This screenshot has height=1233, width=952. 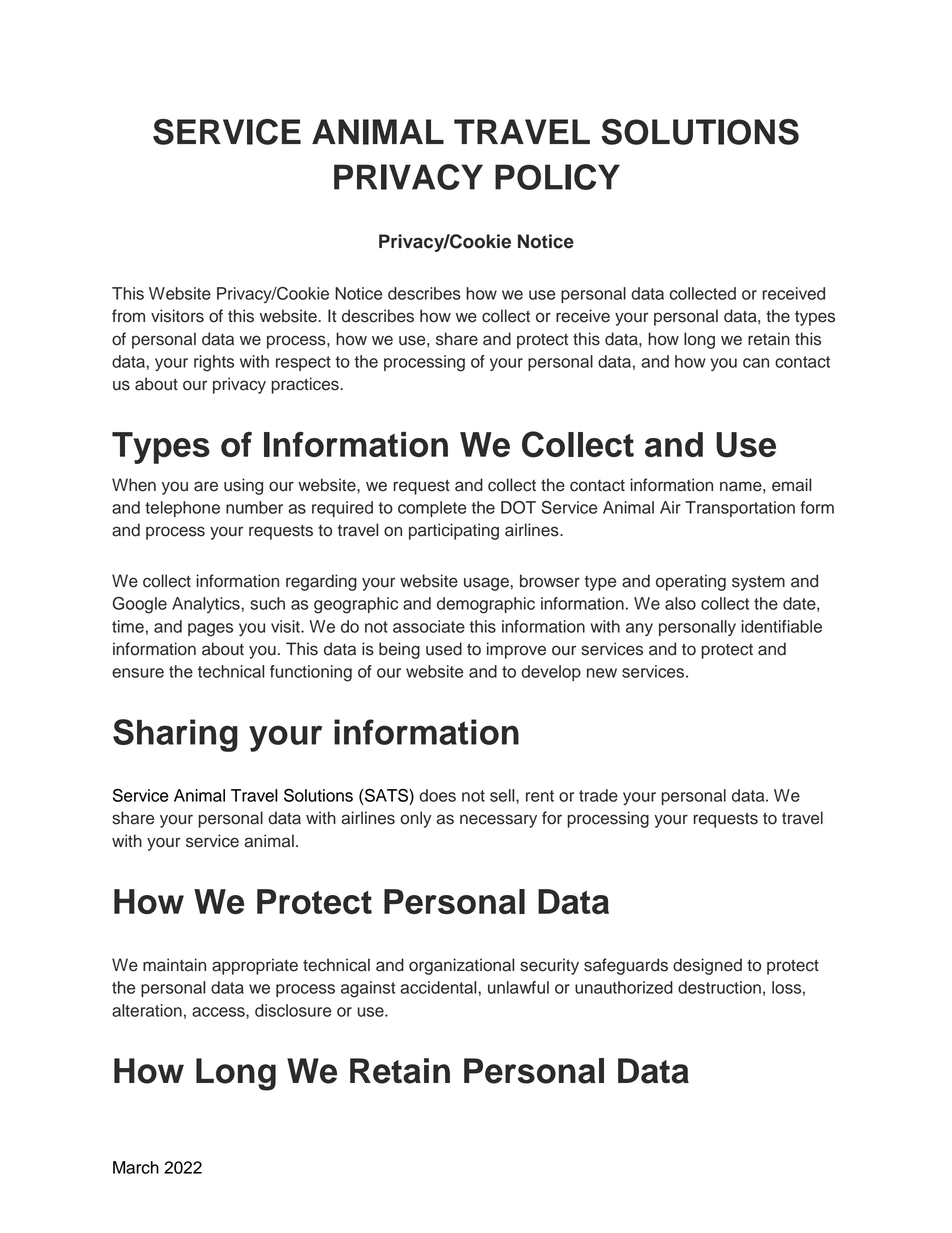 What do you see at coordinates (440, 987) in the screenshot?
I see `accidental` at bounding box center [440, 987].
